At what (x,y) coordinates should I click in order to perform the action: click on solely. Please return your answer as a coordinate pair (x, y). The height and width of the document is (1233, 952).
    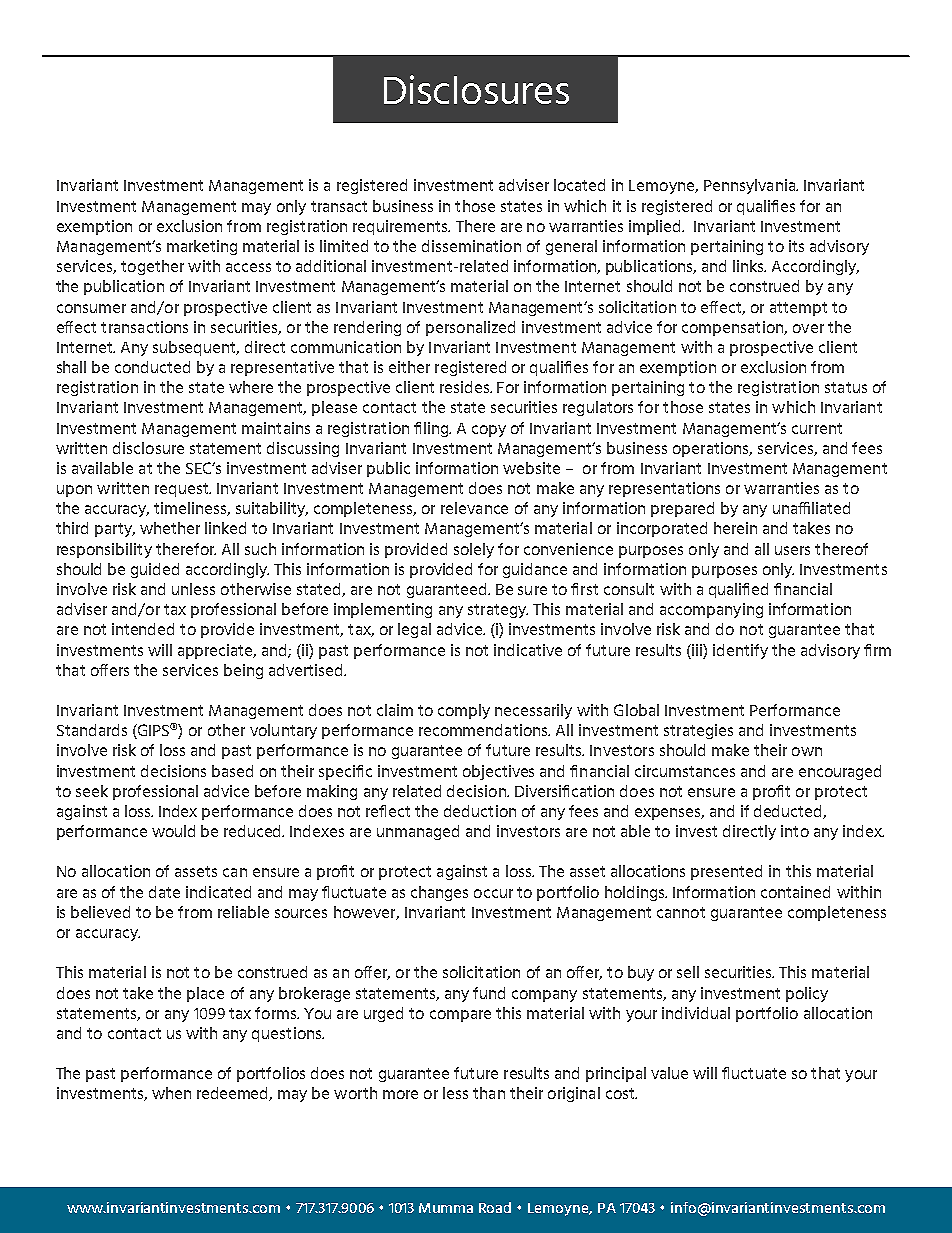
    Looking at the image, I should click on (474, 550).
